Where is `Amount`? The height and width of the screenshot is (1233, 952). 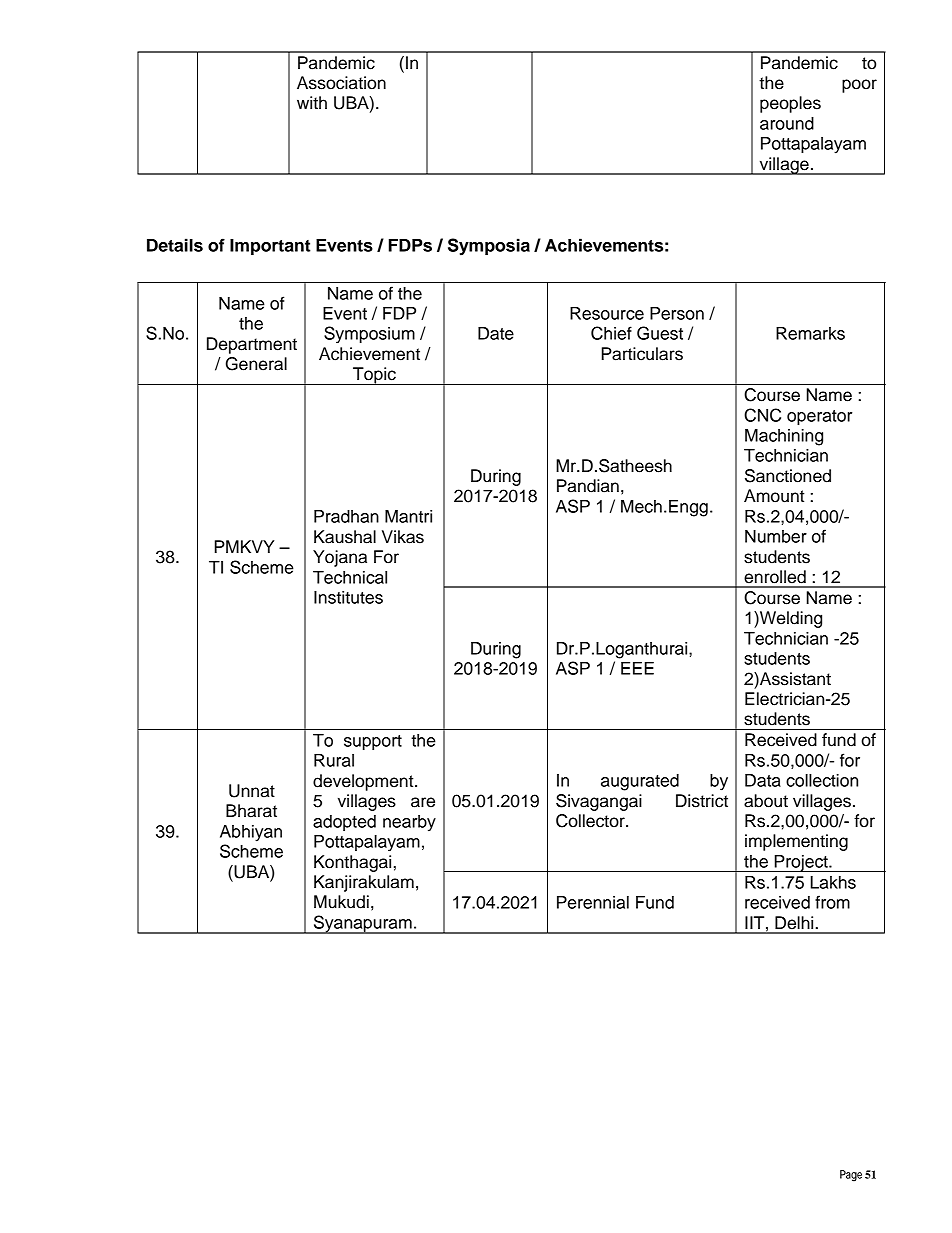 Amount is located at coordinates (774, 496).
